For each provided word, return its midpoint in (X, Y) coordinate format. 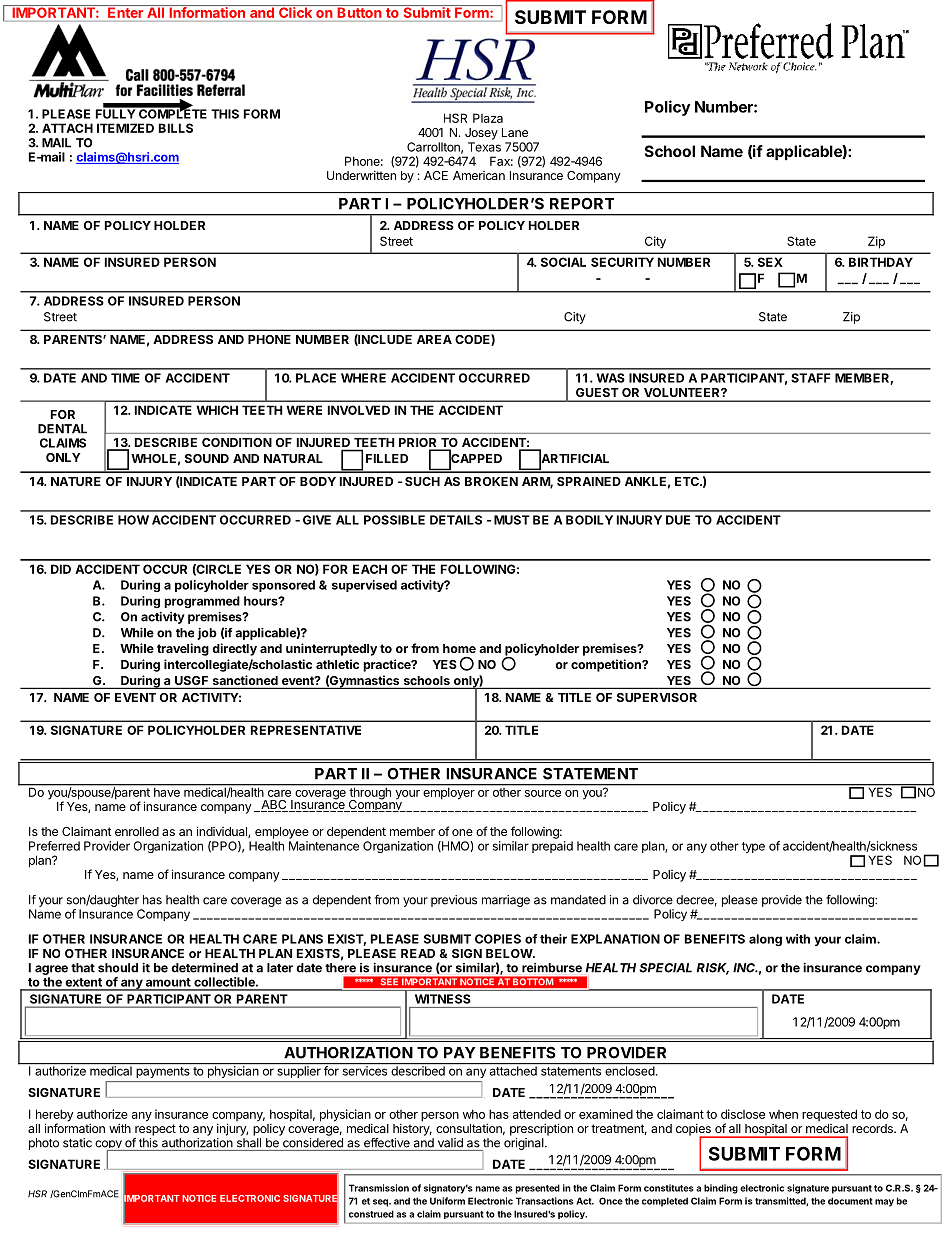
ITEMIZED (125, 128)
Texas (484, 147)
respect (155, 1130)
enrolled (137, 831)
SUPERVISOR (657, 697)
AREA (434, 339)
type (753, 847)
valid (450, 1143)
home (459, 648)
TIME (125, 378)
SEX (770, 262)
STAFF (811, 378)
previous (454, 901)
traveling (183, 649)
